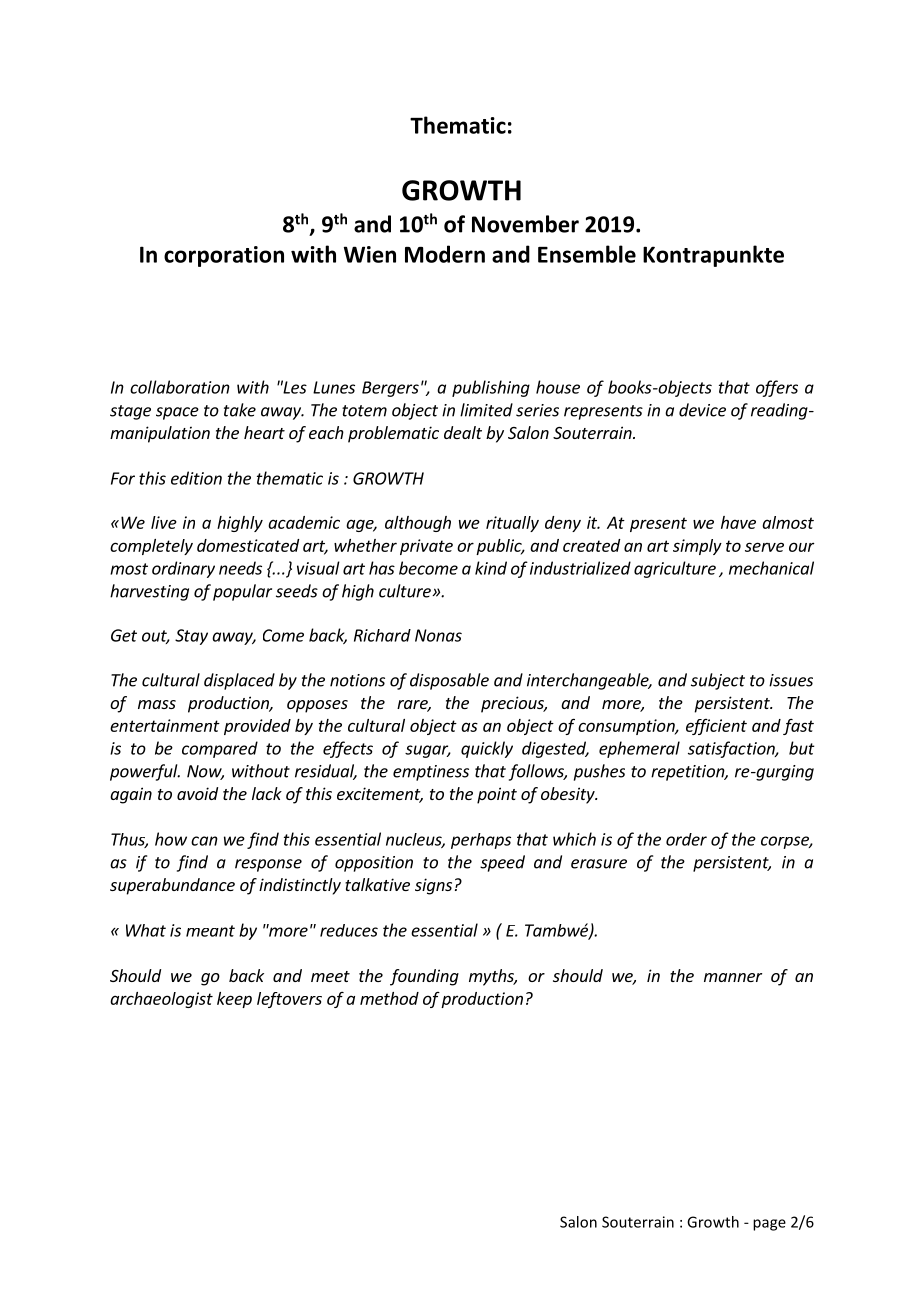 Image resolution: width=924 pixels, height=1308 pixels. I want to click on have, so click(738, 522).
